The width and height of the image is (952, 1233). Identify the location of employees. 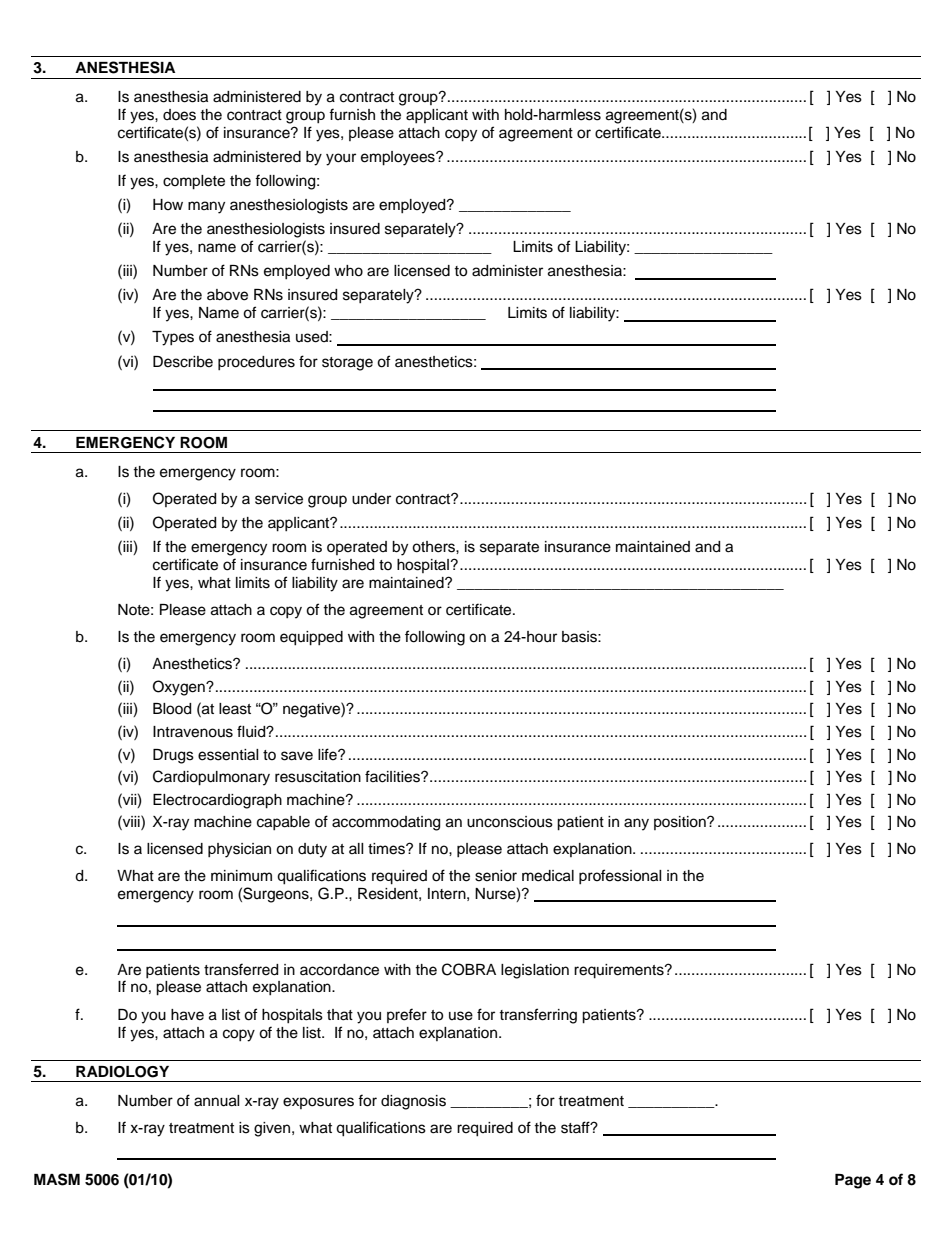
(399, 158).
